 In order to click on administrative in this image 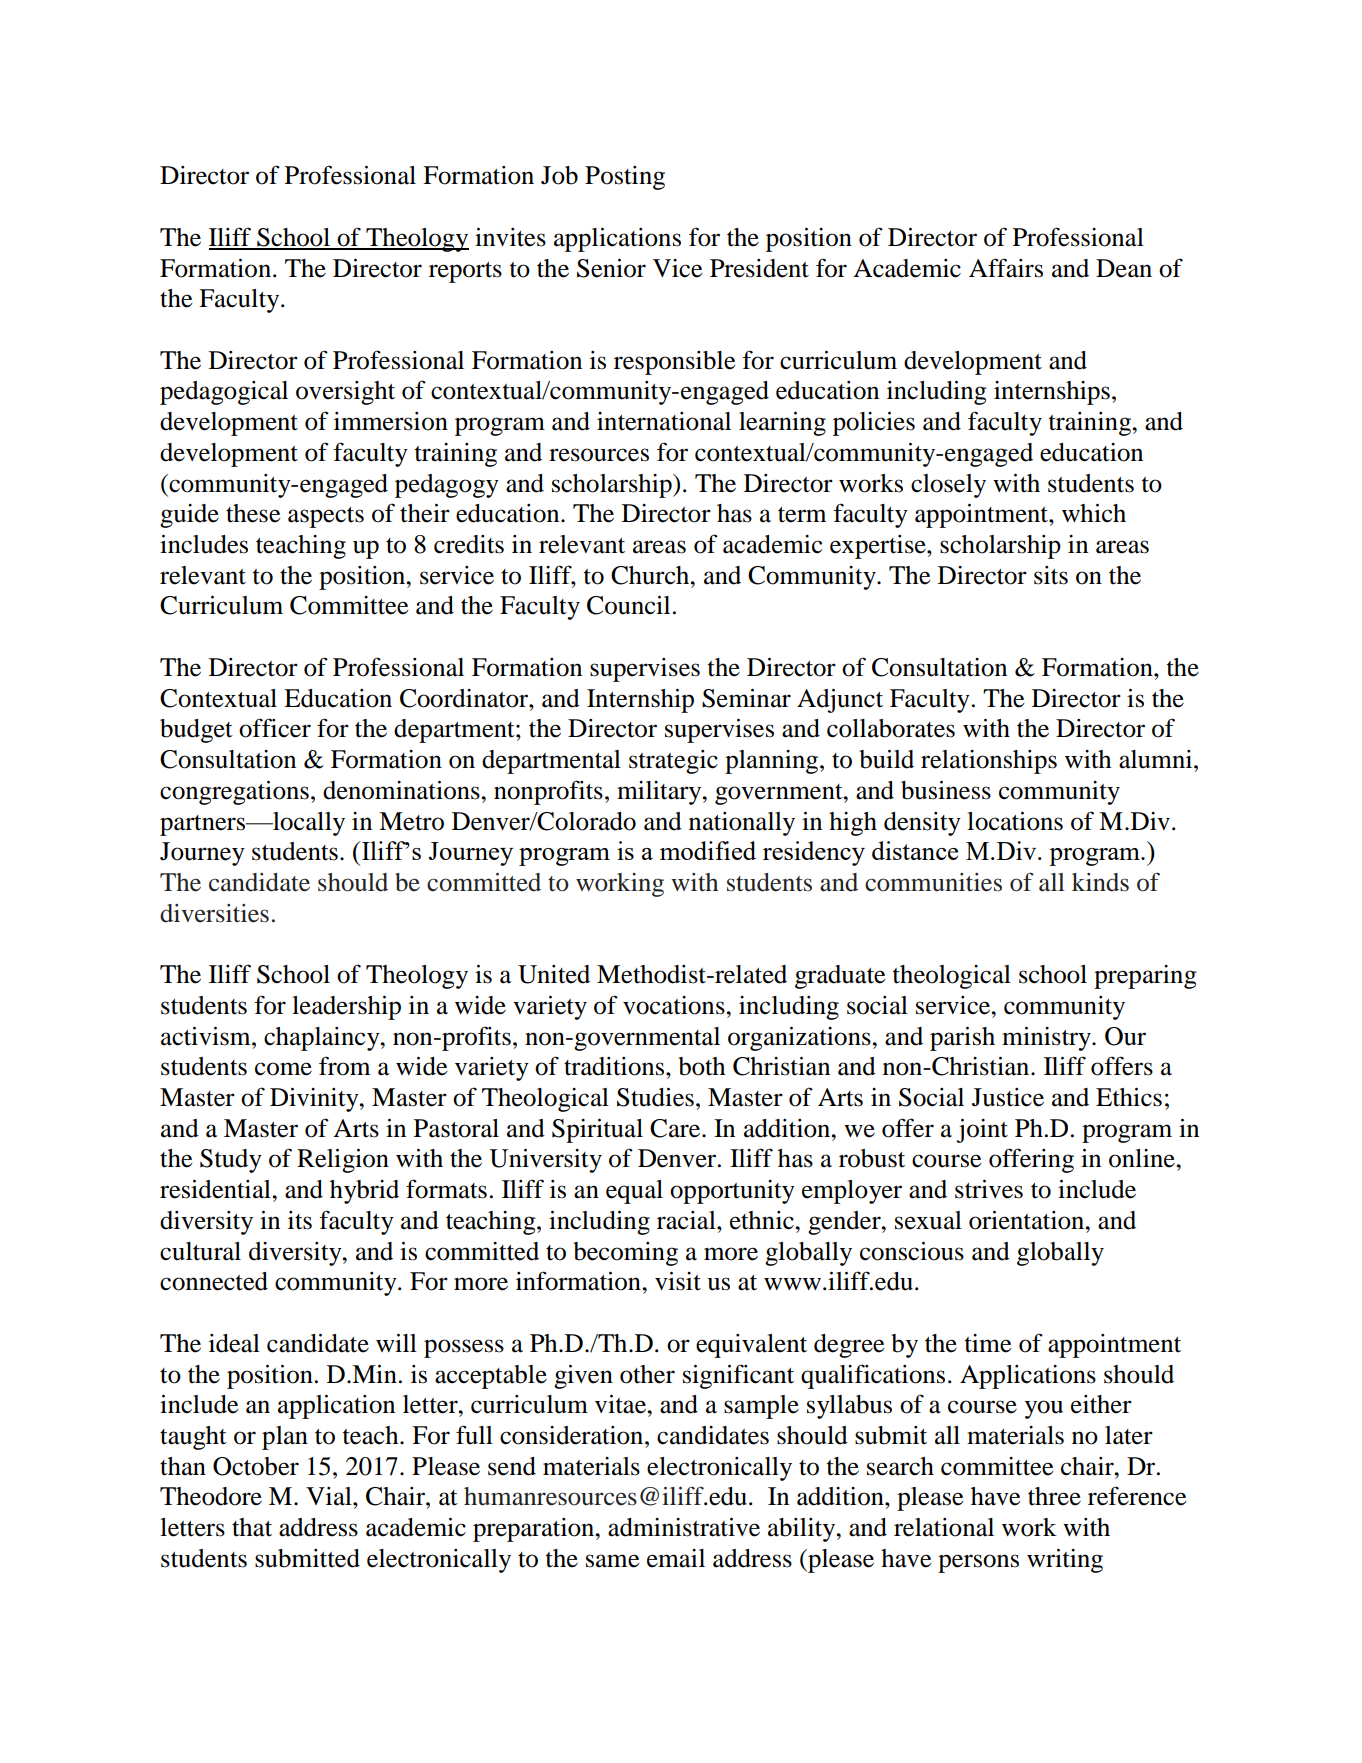, I will do `click(684, 1527)`.
